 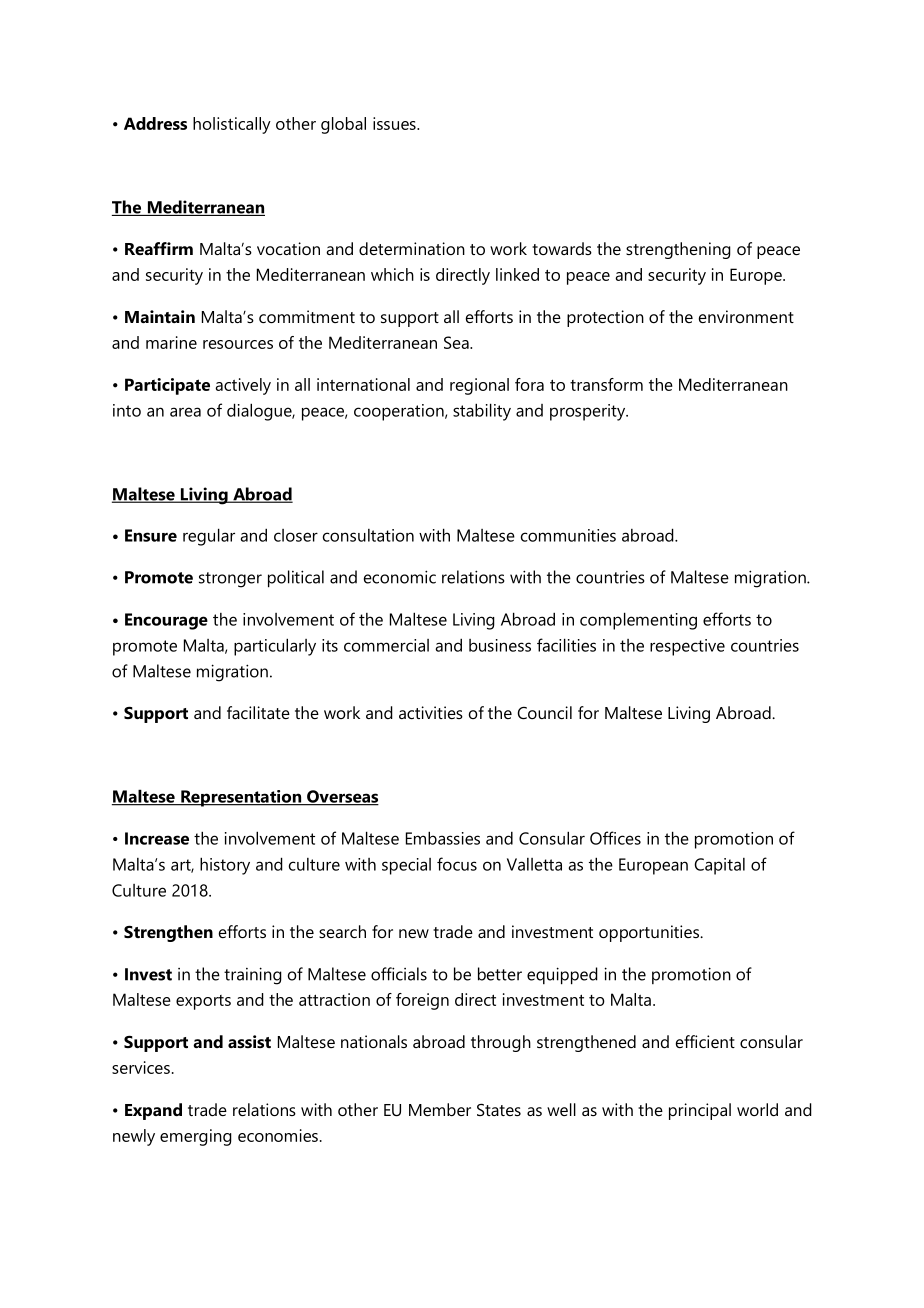 I want to click on towards, so click(x=562, y=248).
